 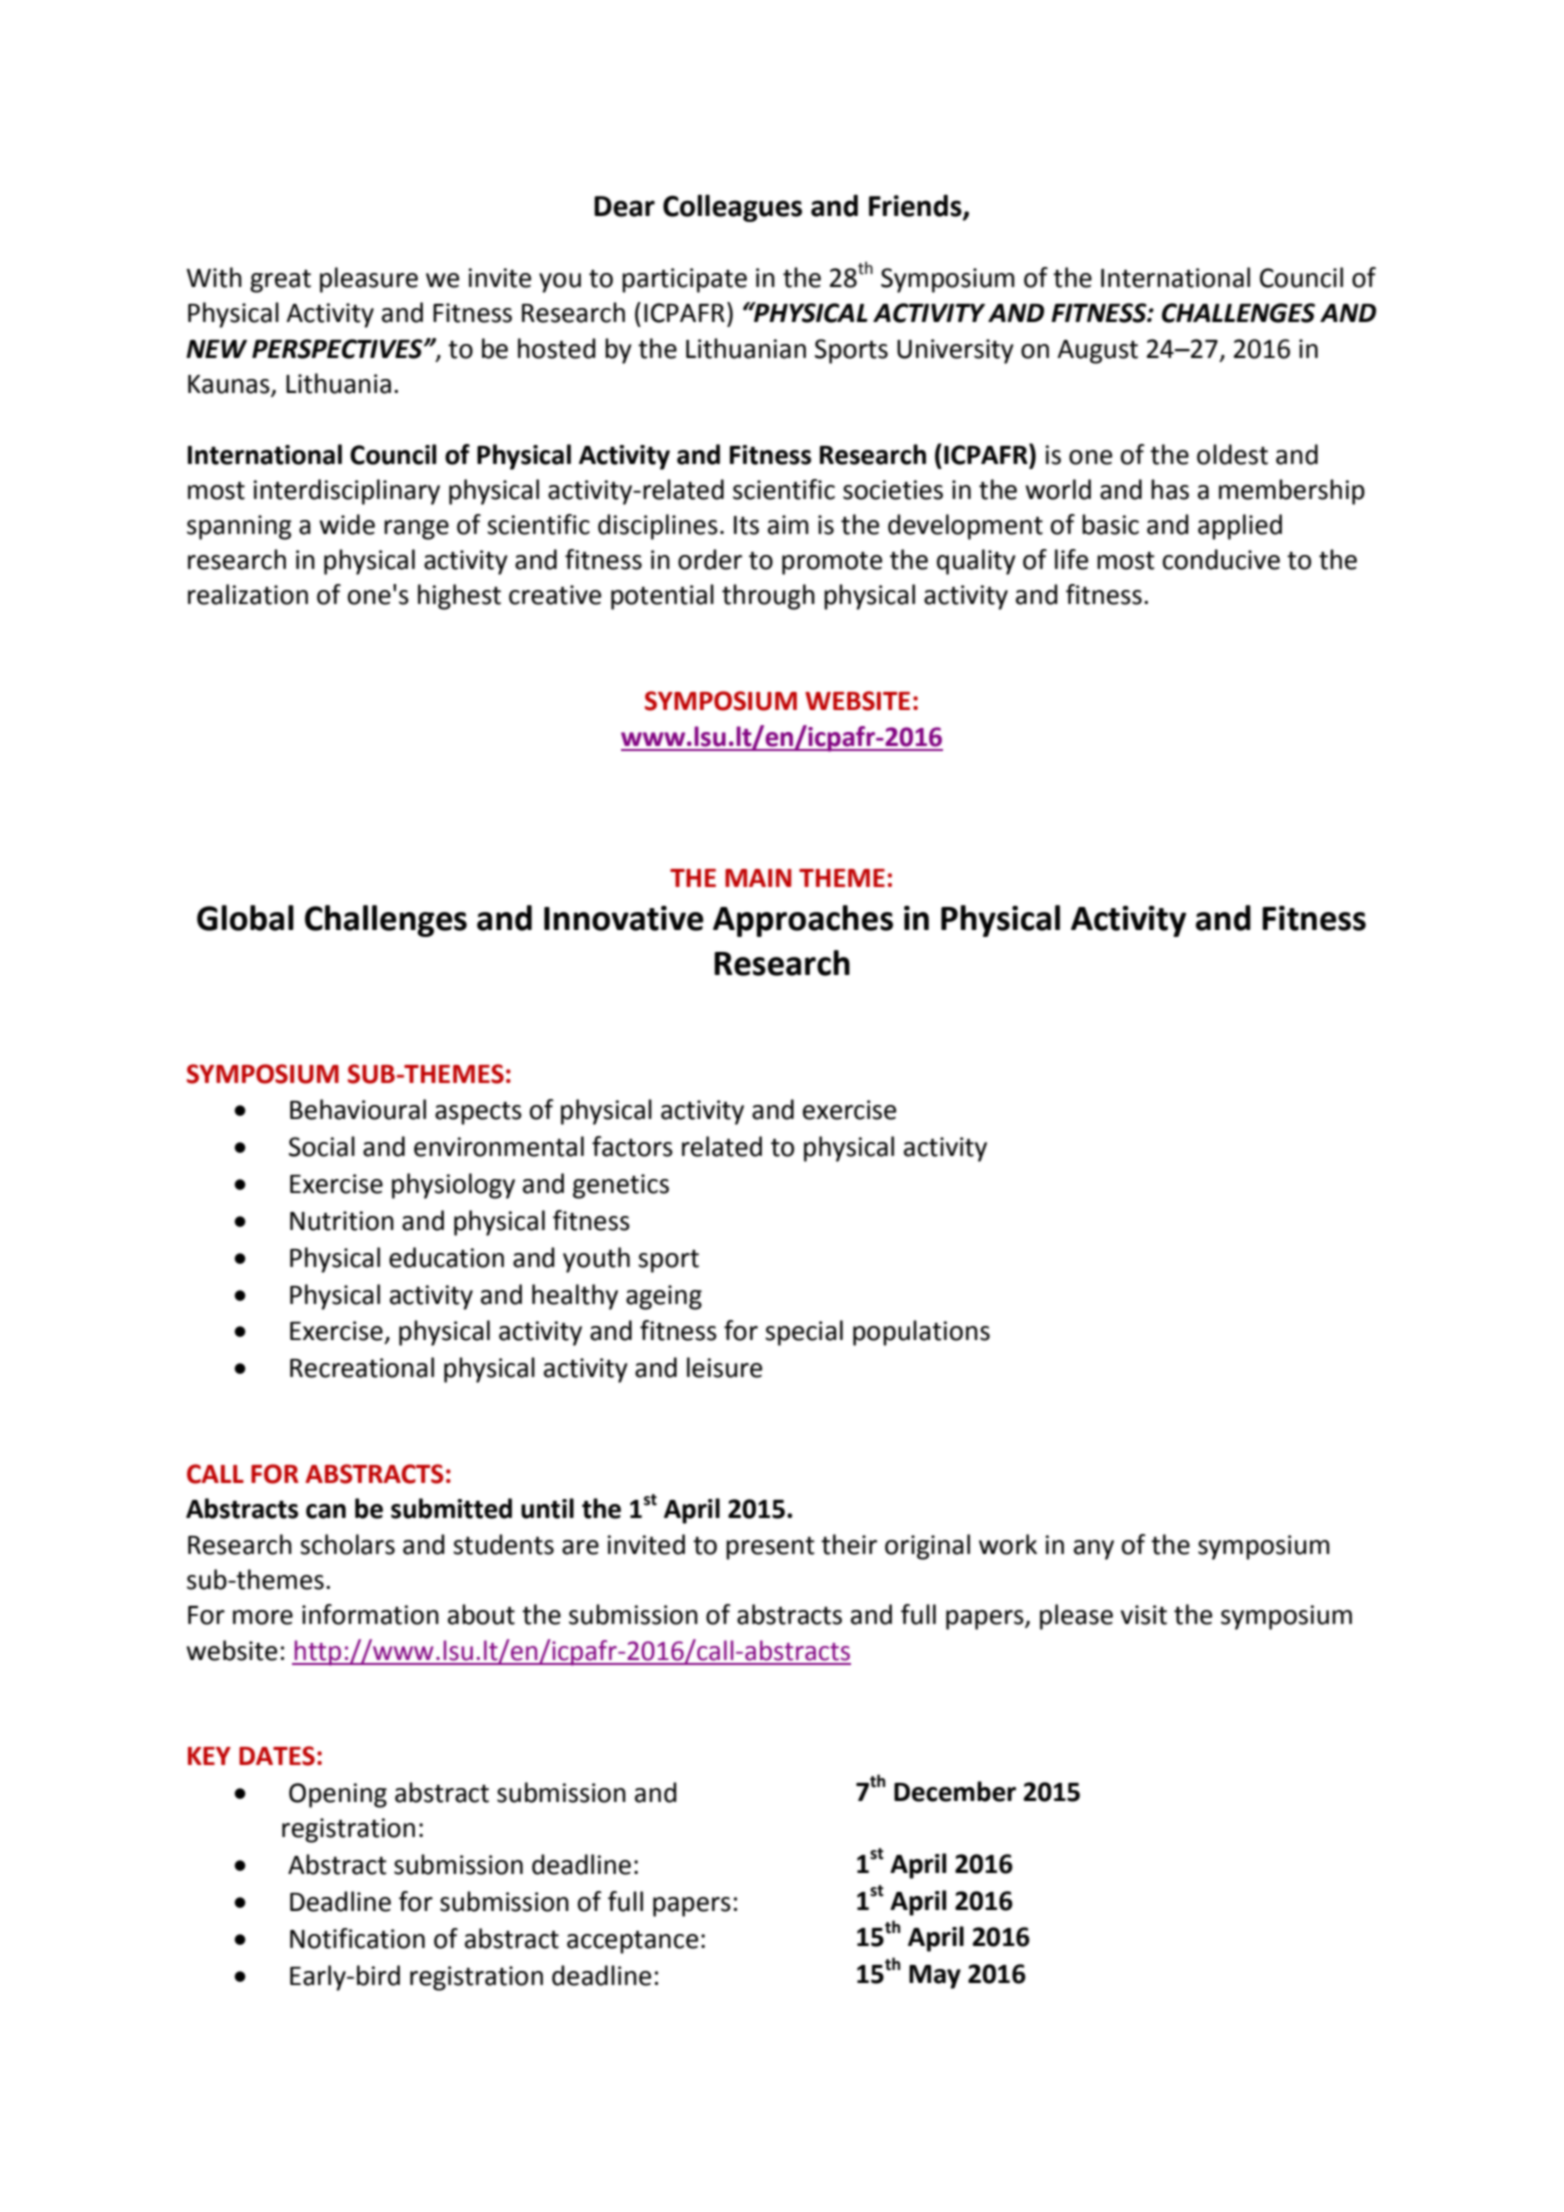 I want to click on May, so click(x=935, y=1977).
